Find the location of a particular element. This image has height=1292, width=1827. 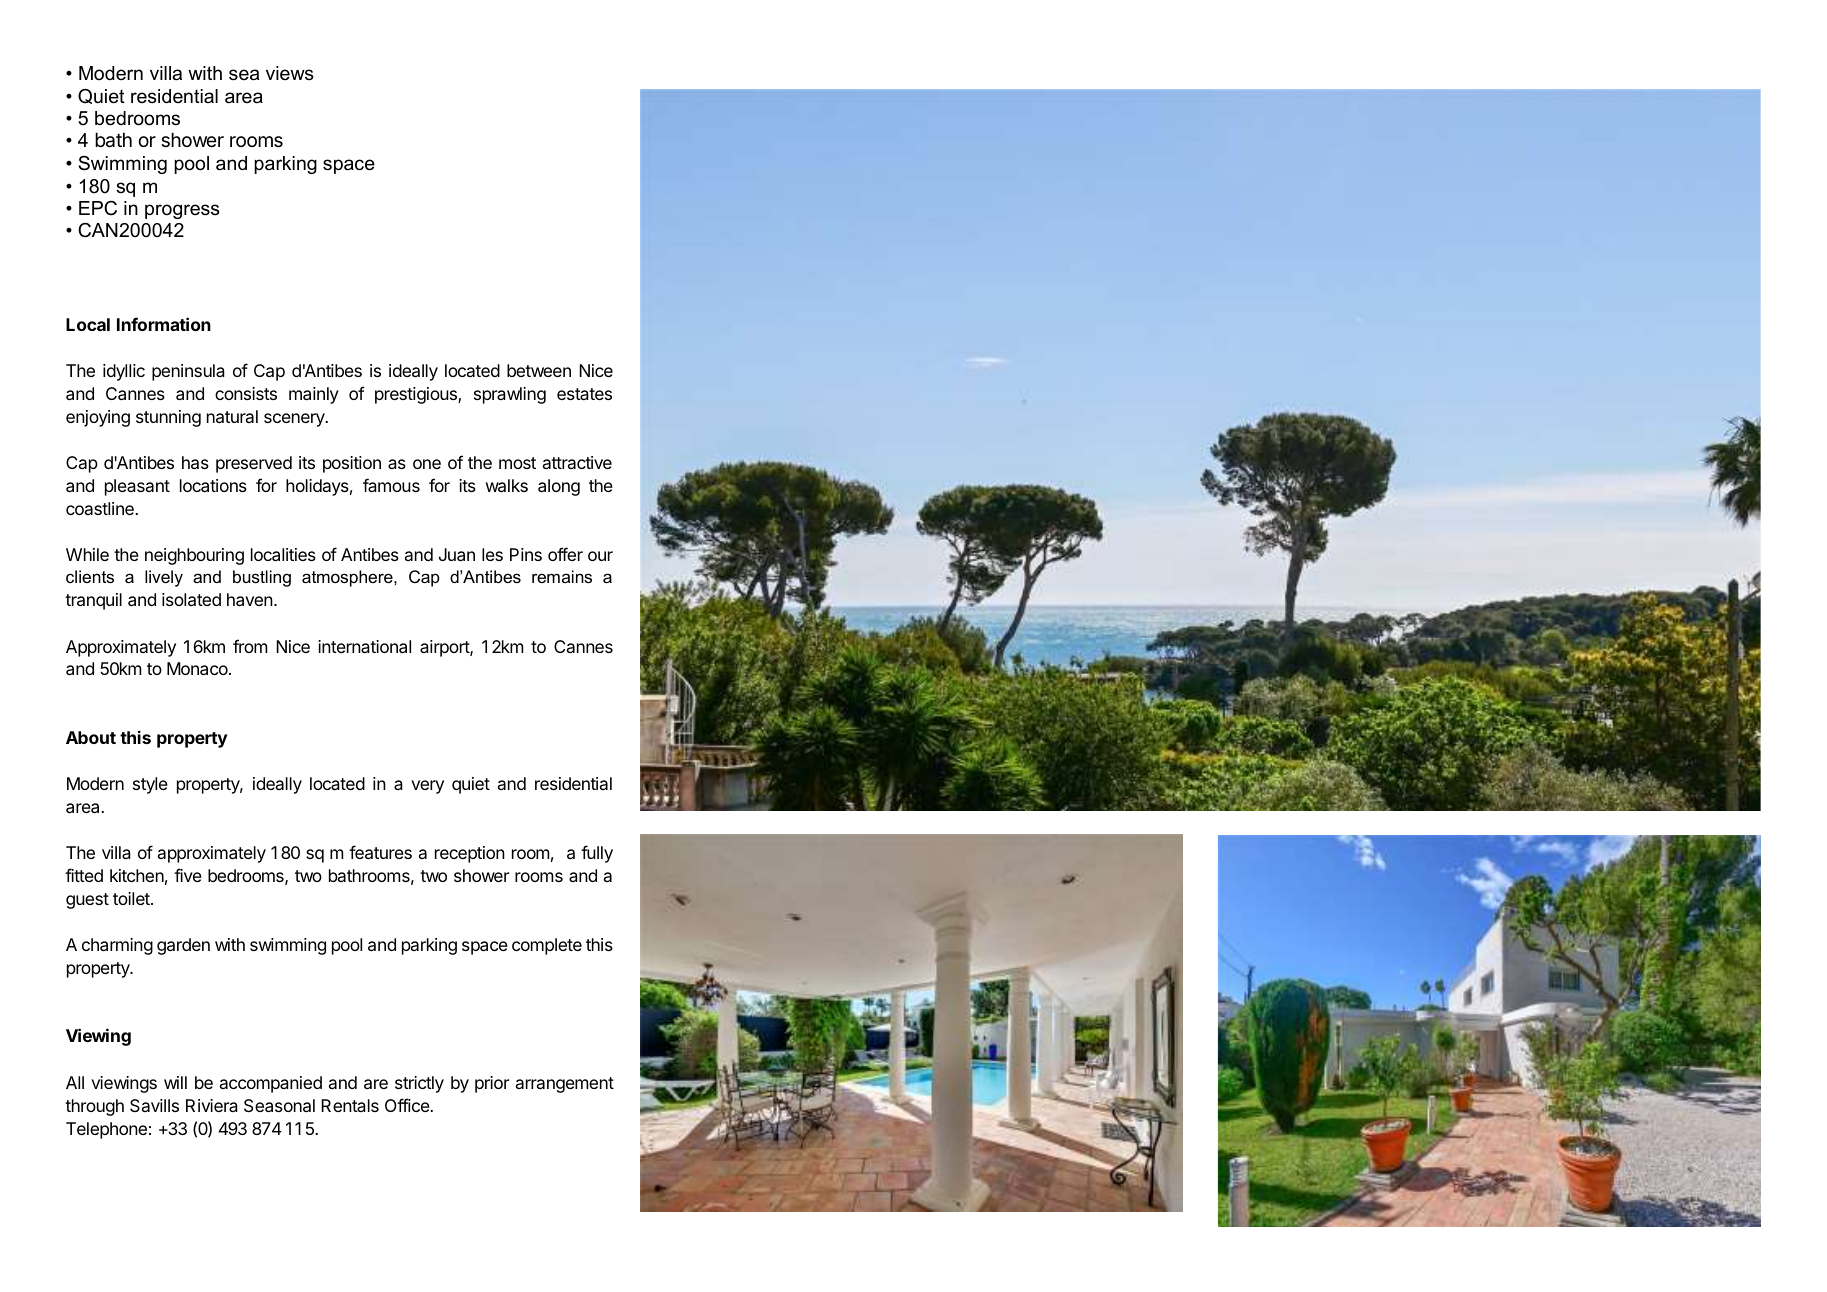

sprawling is located at coordinates (510, 395).
